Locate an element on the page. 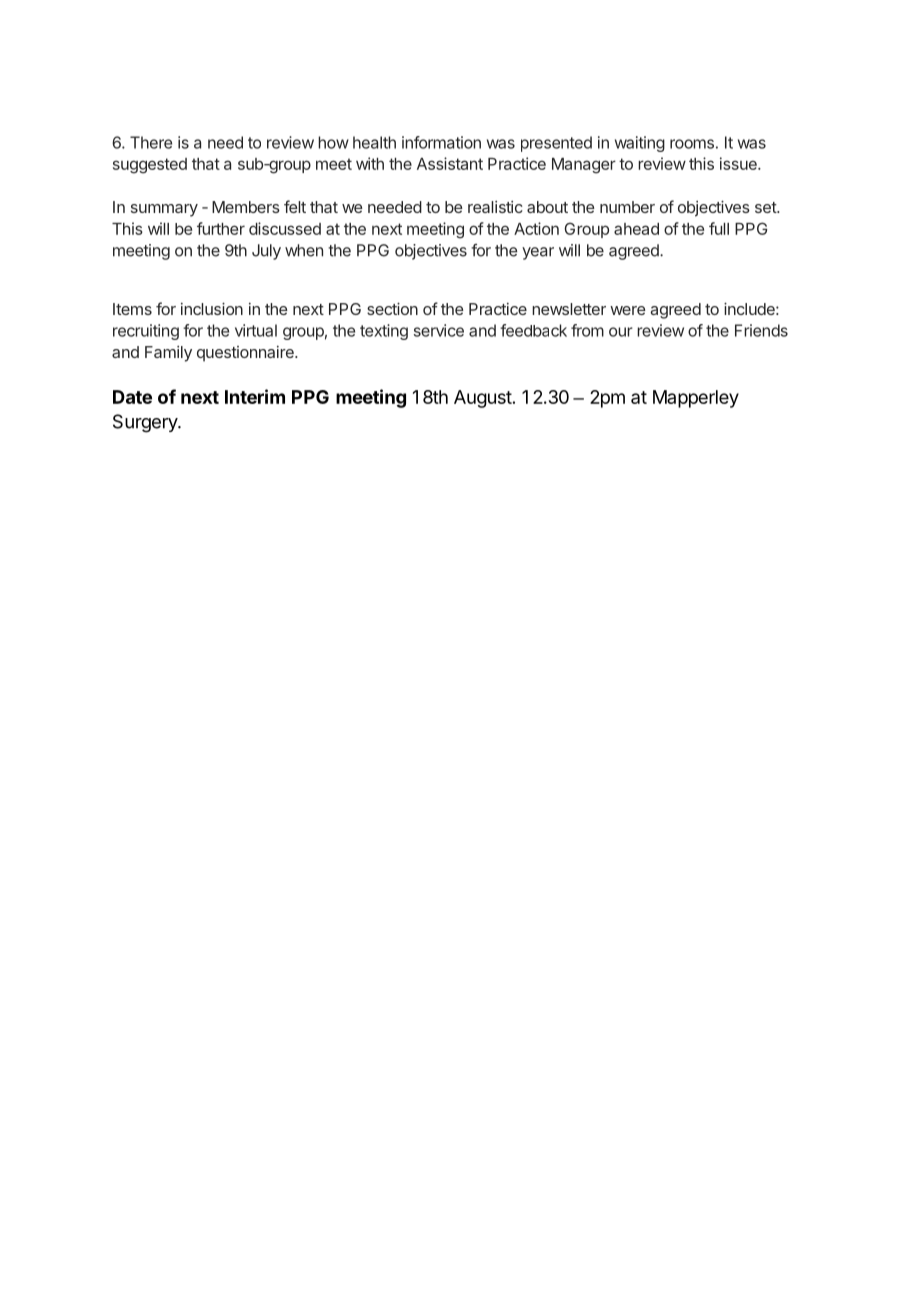 The height and width of the document is (1308, 924). realistic is located at coordinates (495, 207).
